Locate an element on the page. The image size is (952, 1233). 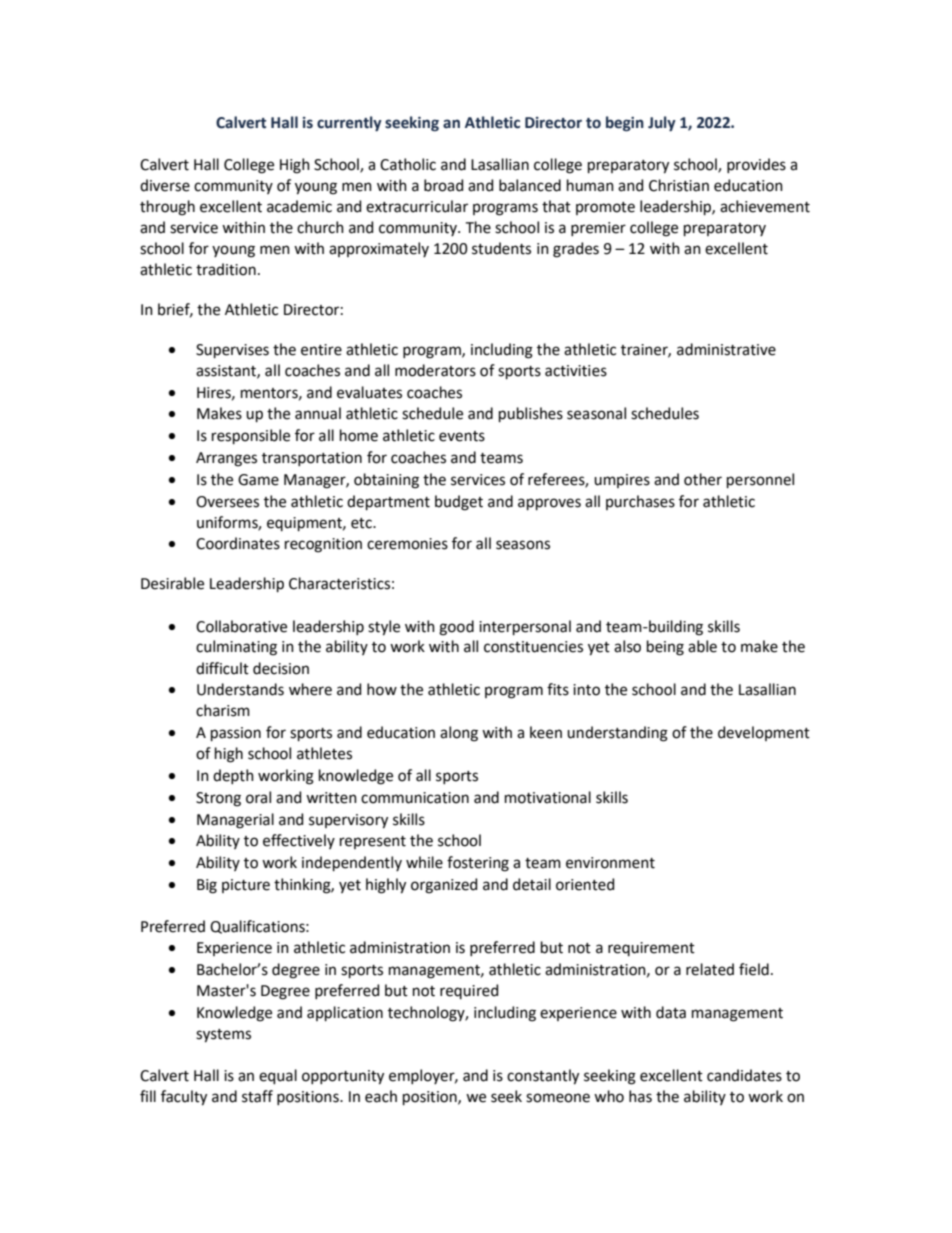
Supervises is located at coordinates (232, 351).
